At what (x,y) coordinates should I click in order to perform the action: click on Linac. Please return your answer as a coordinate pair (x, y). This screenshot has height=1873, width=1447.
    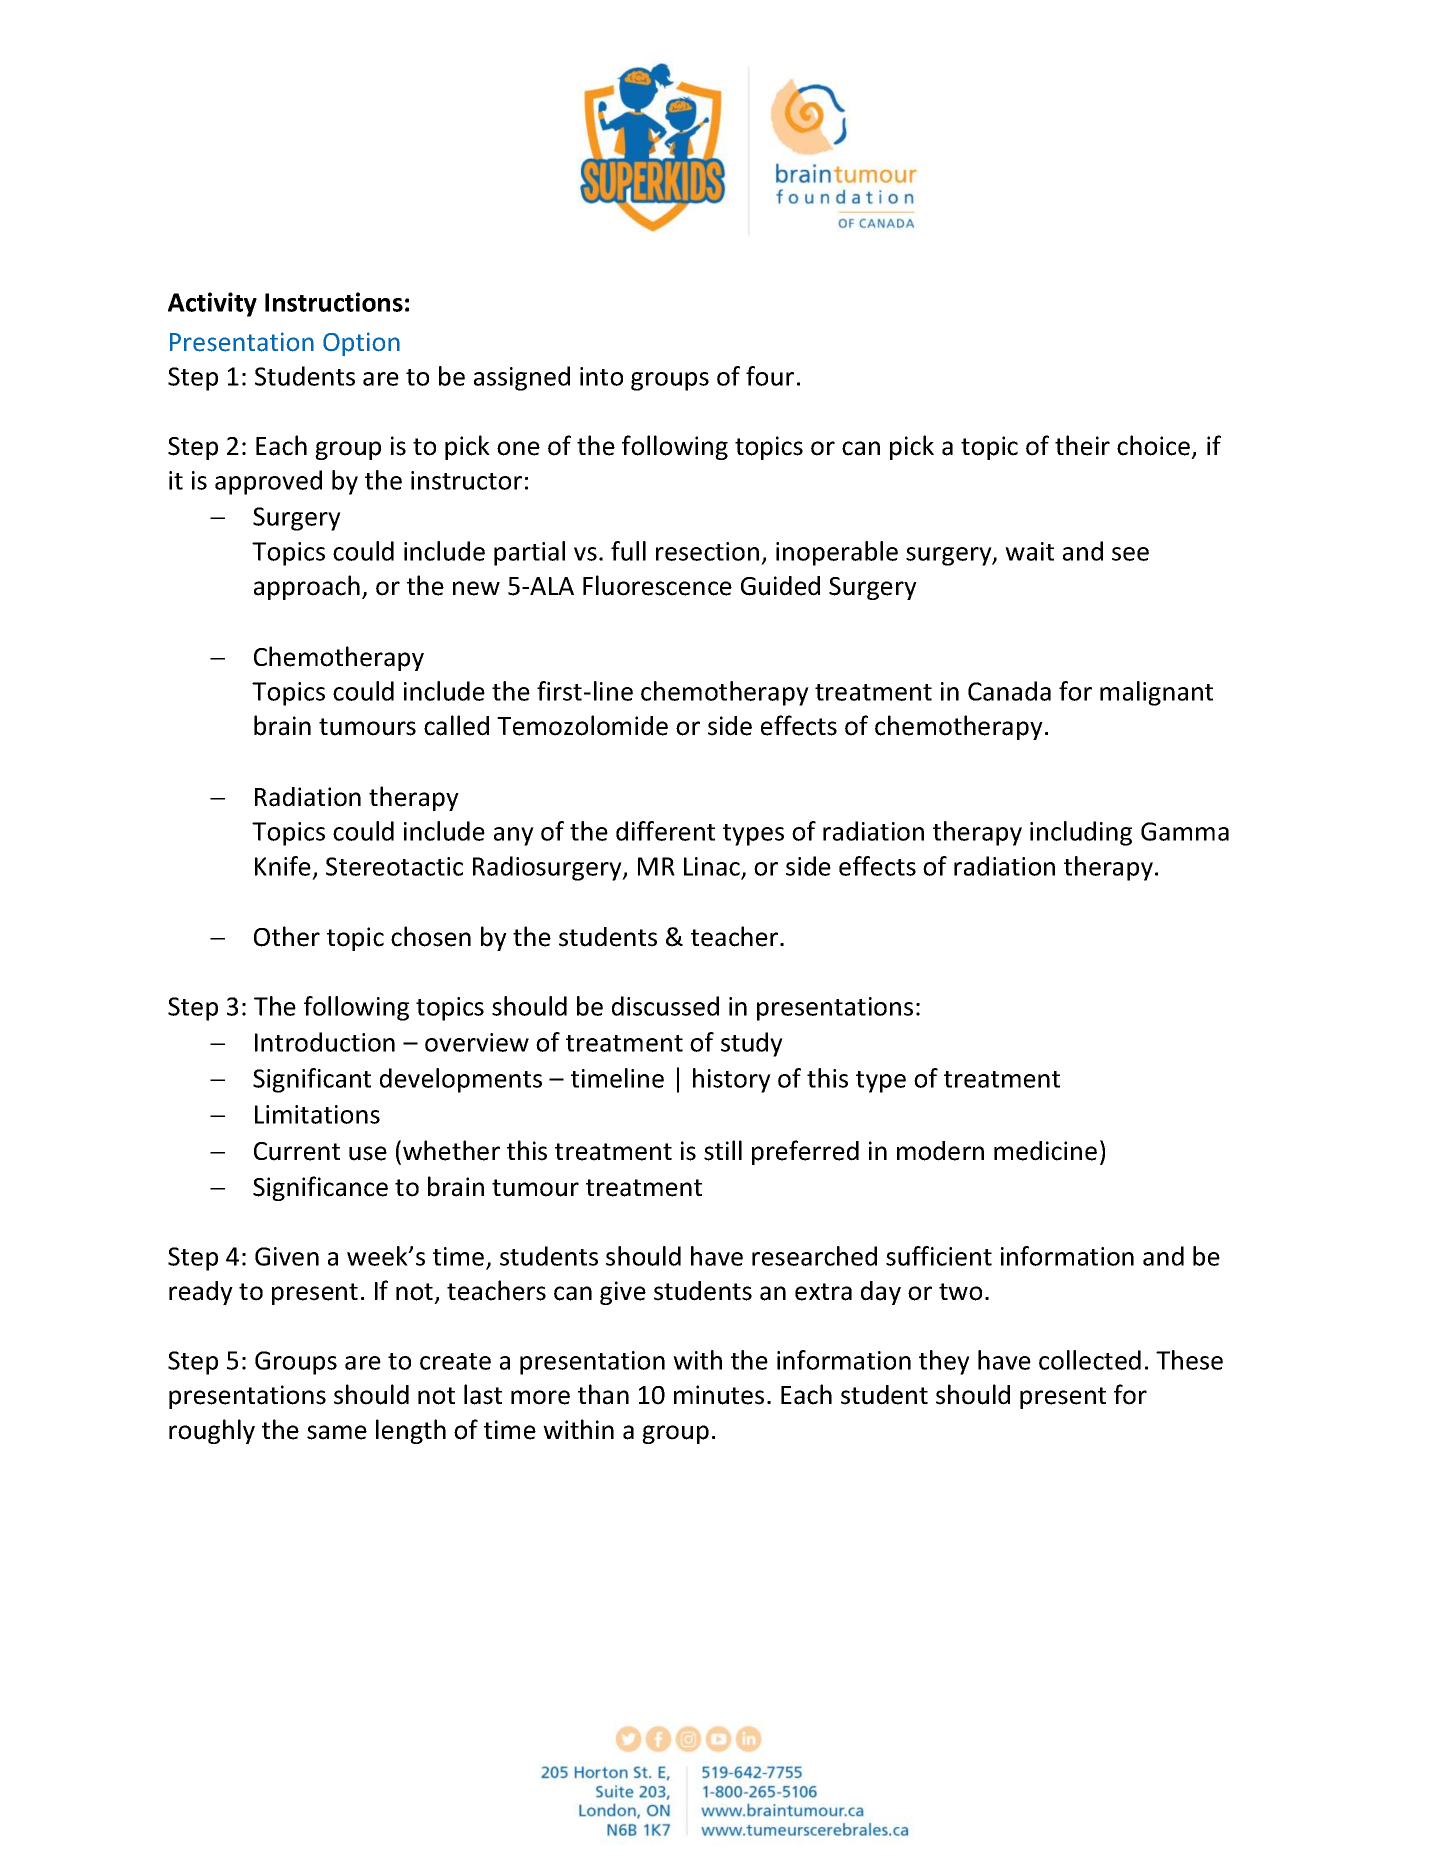
    Looking at the image, I should click on (712, 866).
